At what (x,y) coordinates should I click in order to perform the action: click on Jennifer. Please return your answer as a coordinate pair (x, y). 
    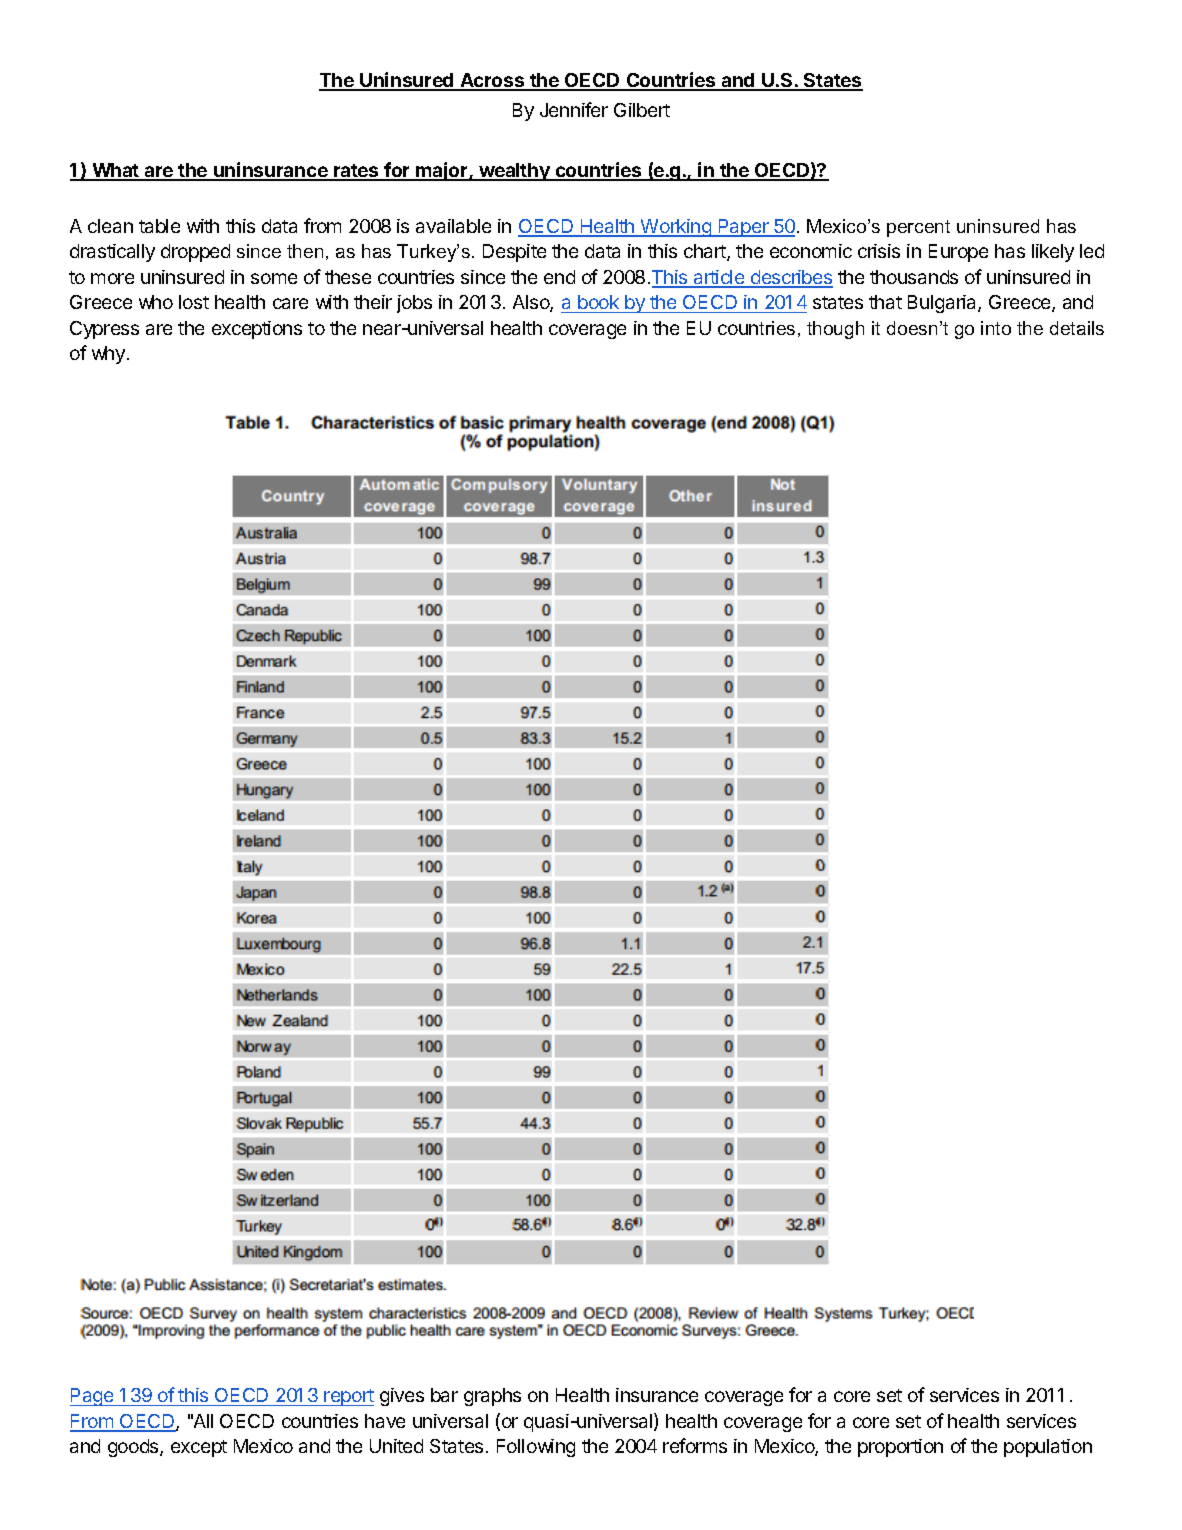
    Looking at the image, I should click on (574, 109).
